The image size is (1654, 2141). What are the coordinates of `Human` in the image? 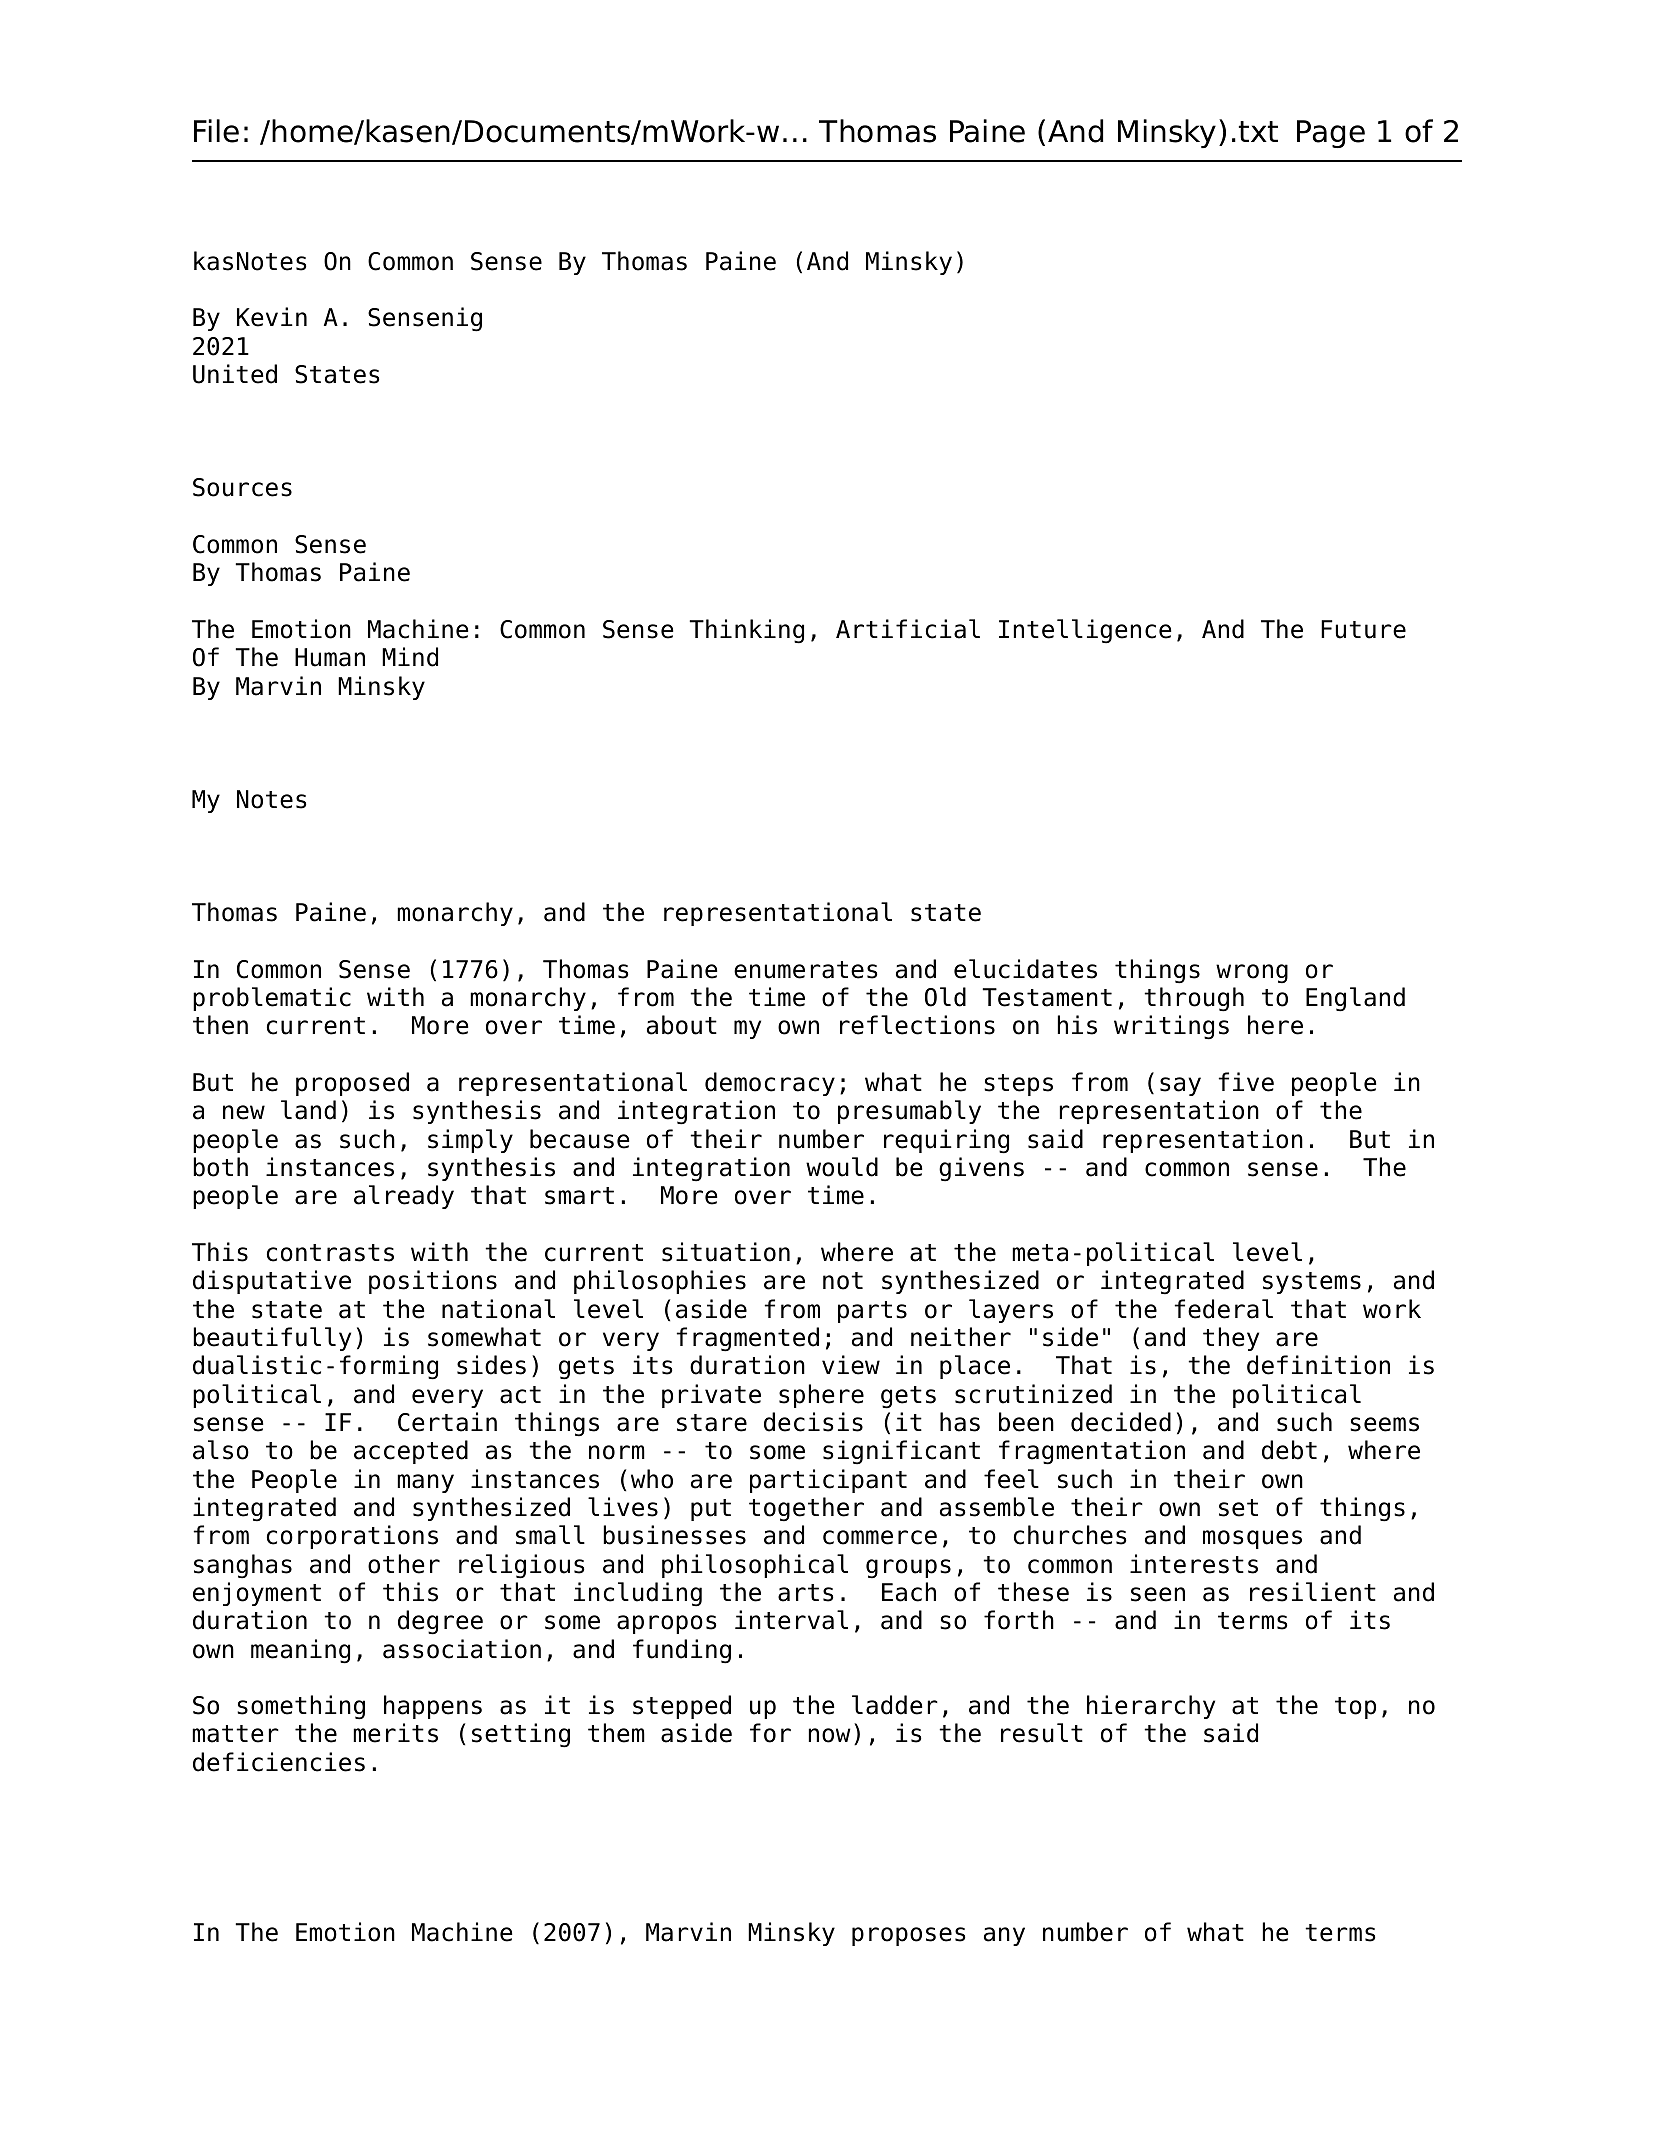 It's located at (330, 657).
